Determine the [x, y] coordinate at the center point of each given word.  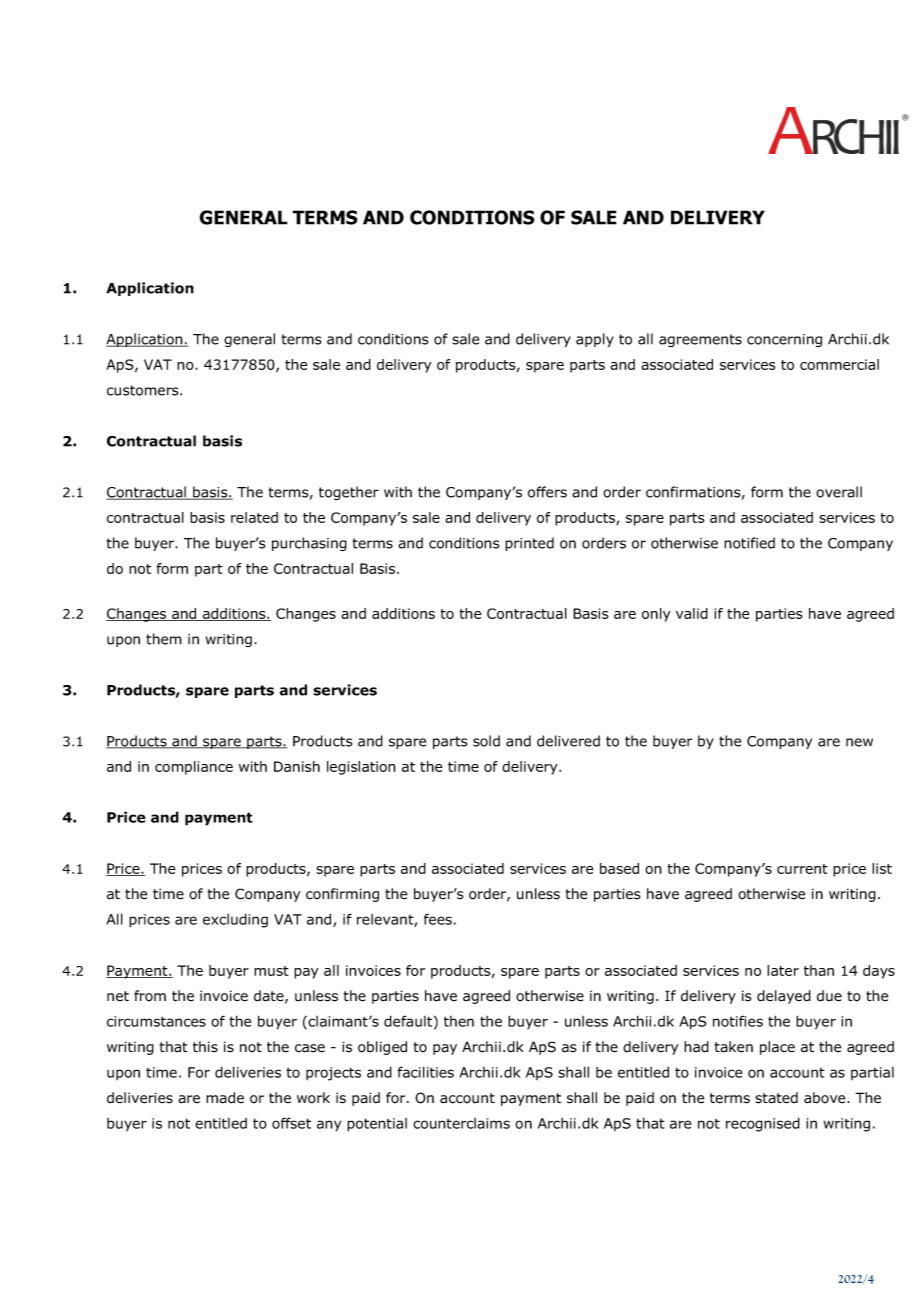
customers [144, 390]
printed [529, 544]
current [802, 869]
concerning [784, 340]
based [619, 868]
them [164, 639]
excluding [235, 920]
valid [692, 613]
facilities [425, 1072]
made [225, 1098]
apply [595, 340]
